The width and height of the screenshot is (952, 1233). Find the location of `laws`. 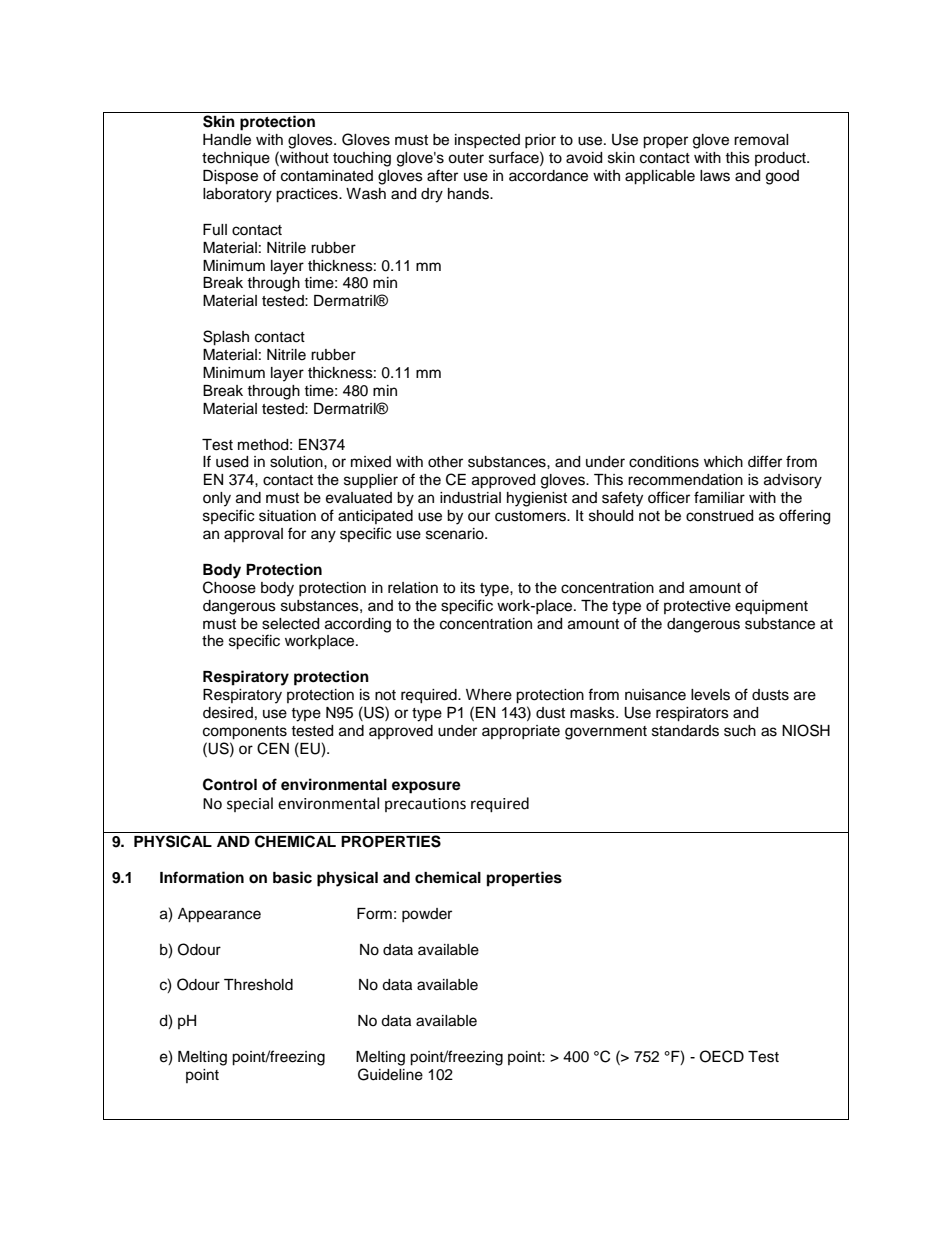

laws is located at coordinates (715, 176).
